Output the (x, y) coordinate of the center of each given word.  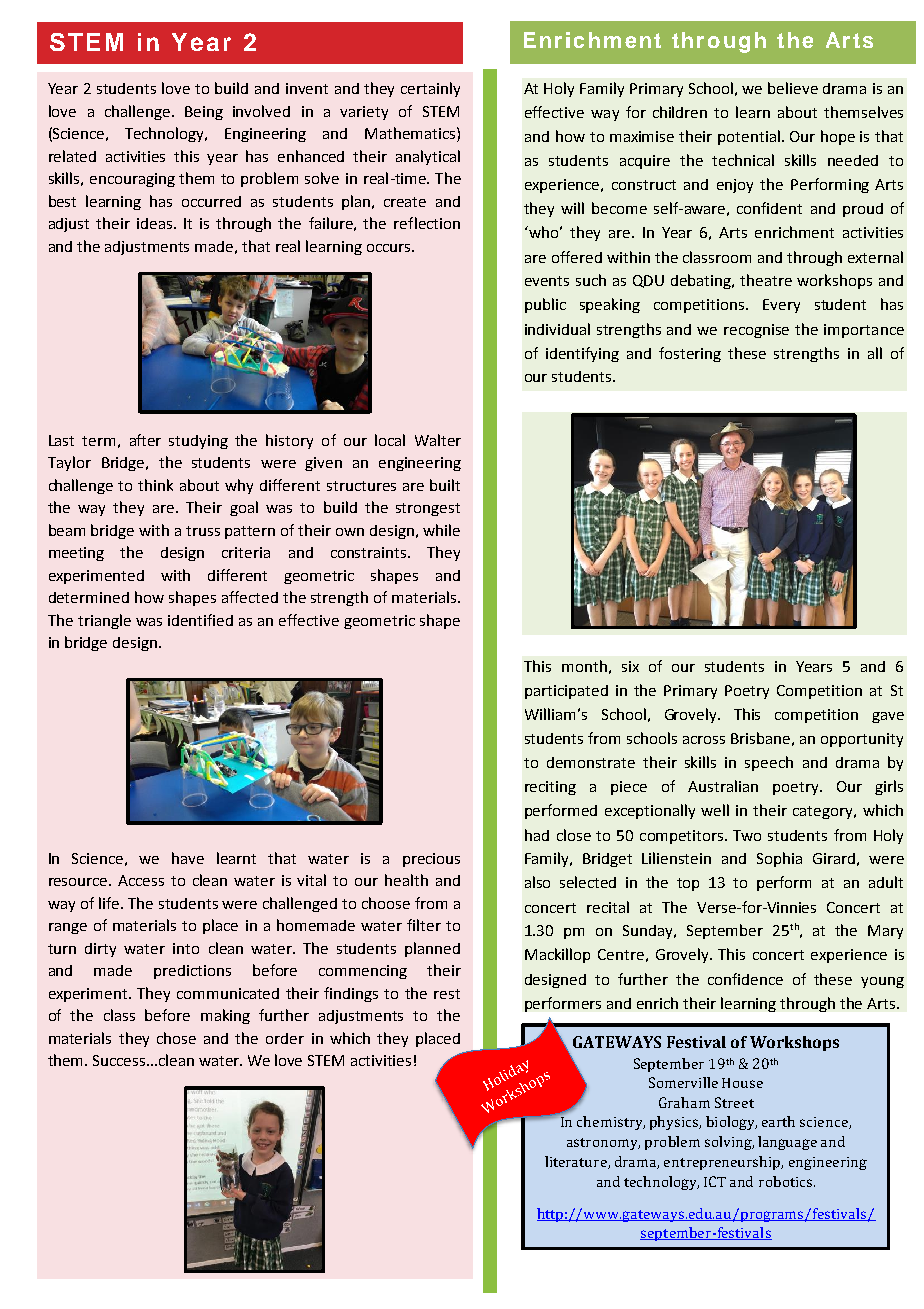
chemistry (611, 1123)
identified (200, 620)
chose (176, 1038)
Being (204, 113)
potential (749, 137)
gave (888, 717)
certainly (430, 89)
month (584, 666)
